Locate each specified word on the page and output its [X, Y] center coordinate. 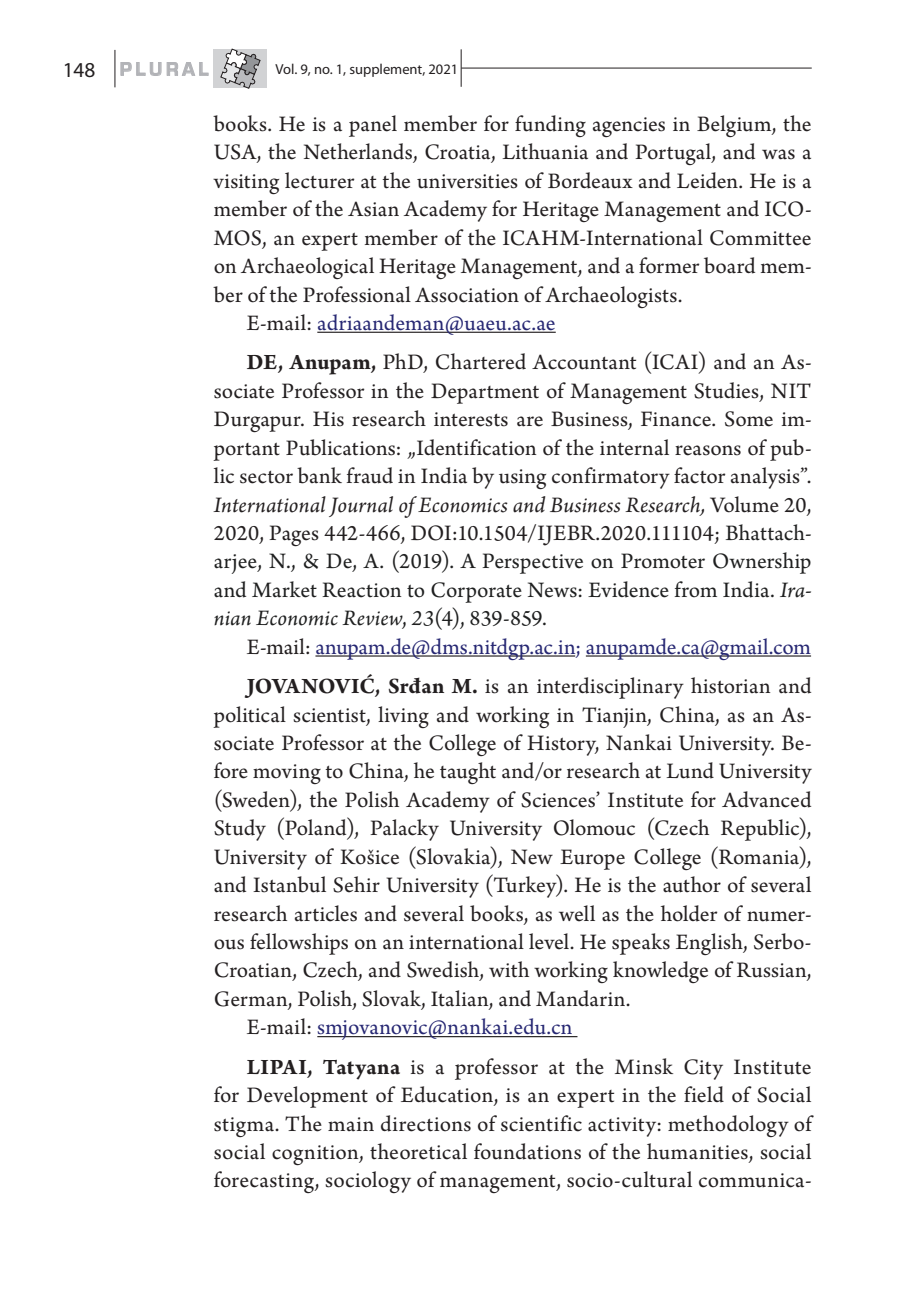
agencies [629, 127]
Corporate [476, 592]
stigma [245, 1127]
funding [550, 126]
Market [284, 589]
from [696, 589]
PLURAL [164, 69]
